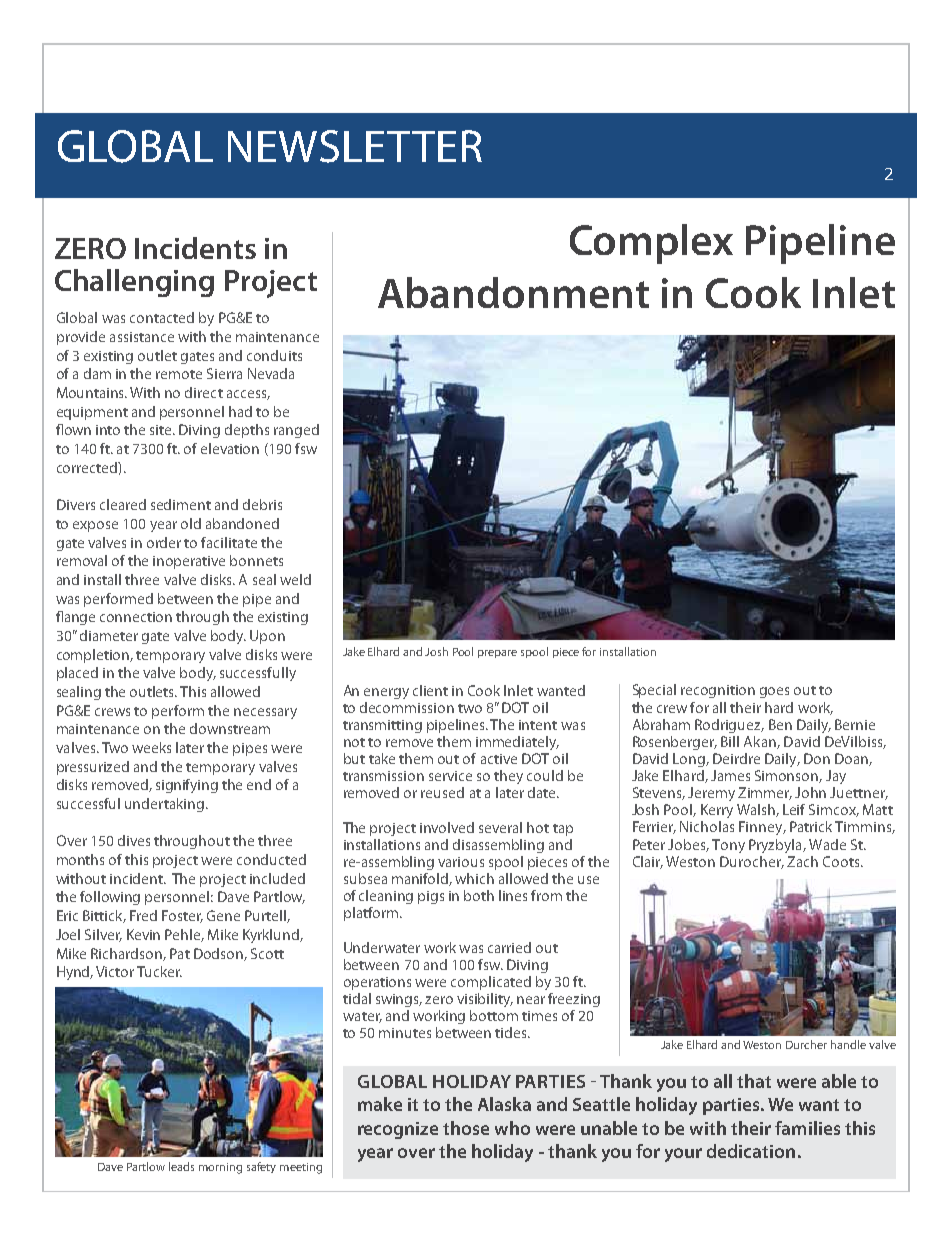  I want to click on diameter, so click(109, 635).
